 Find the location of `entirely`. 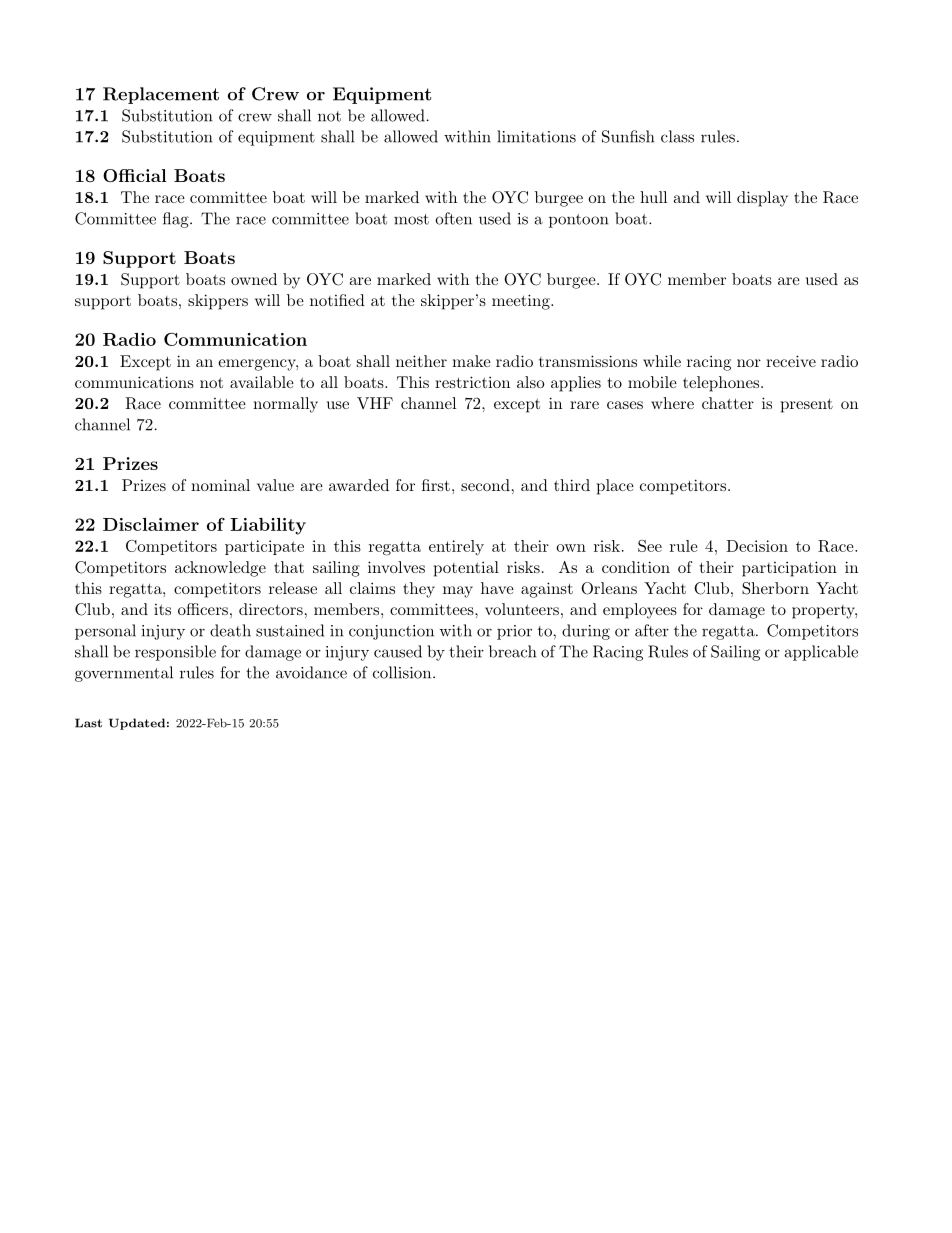

entirely is located at coordinates (456, 547).
